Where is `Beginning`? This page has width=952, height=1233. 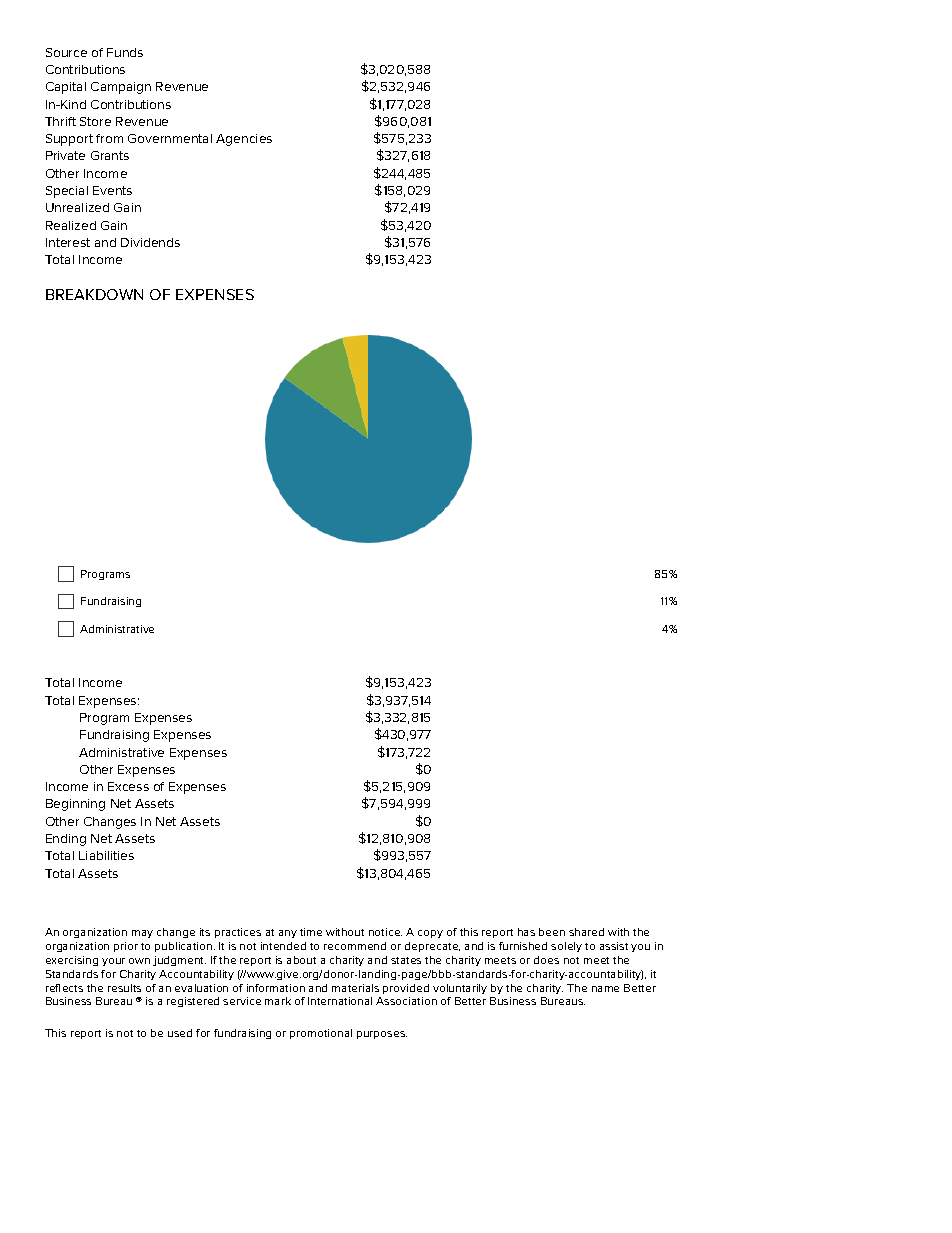 Beginning is located at coordinates (75, 805).
